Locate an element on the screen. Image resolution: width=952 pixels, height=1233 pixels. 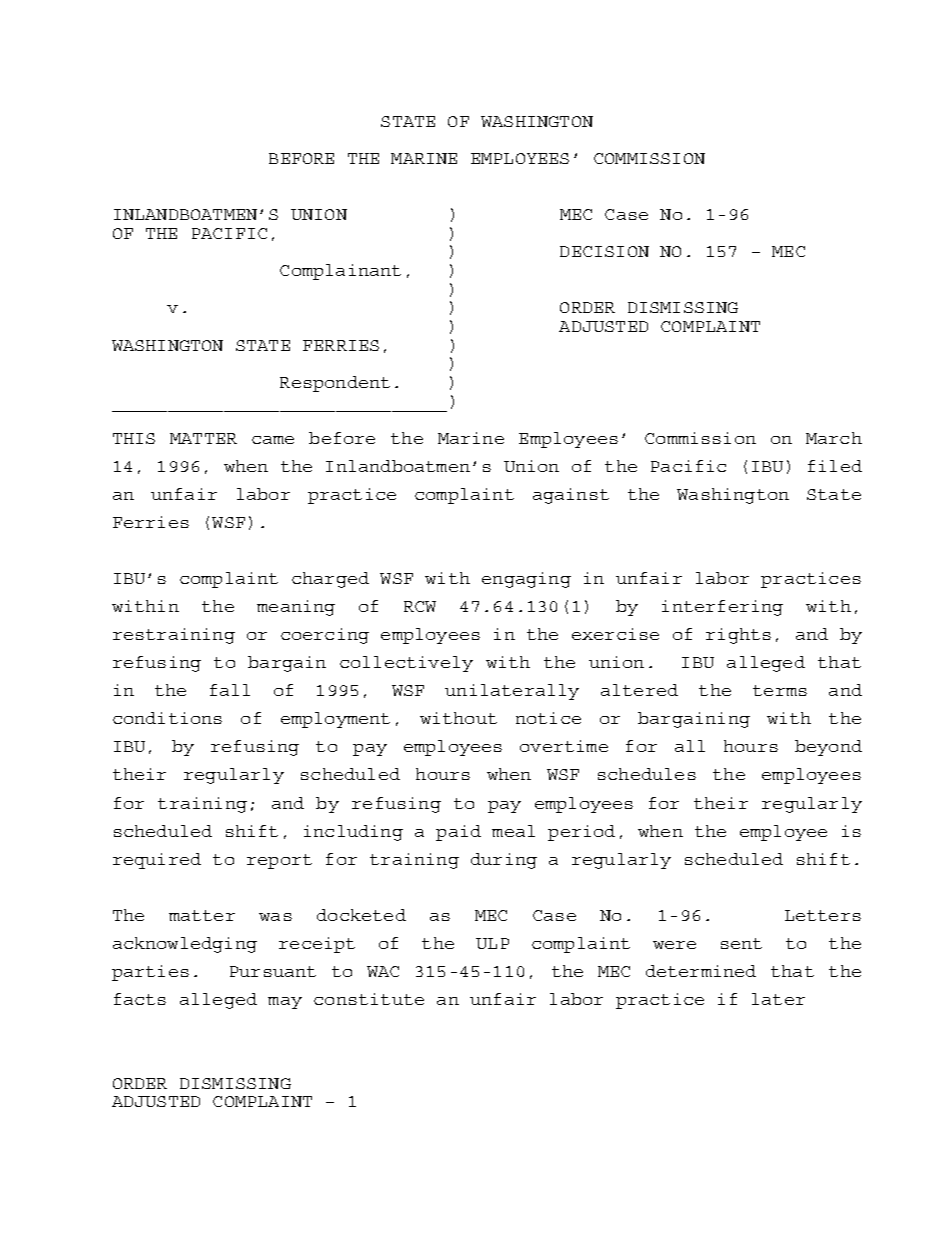
DECISION is located at coordinates (604, 251).
